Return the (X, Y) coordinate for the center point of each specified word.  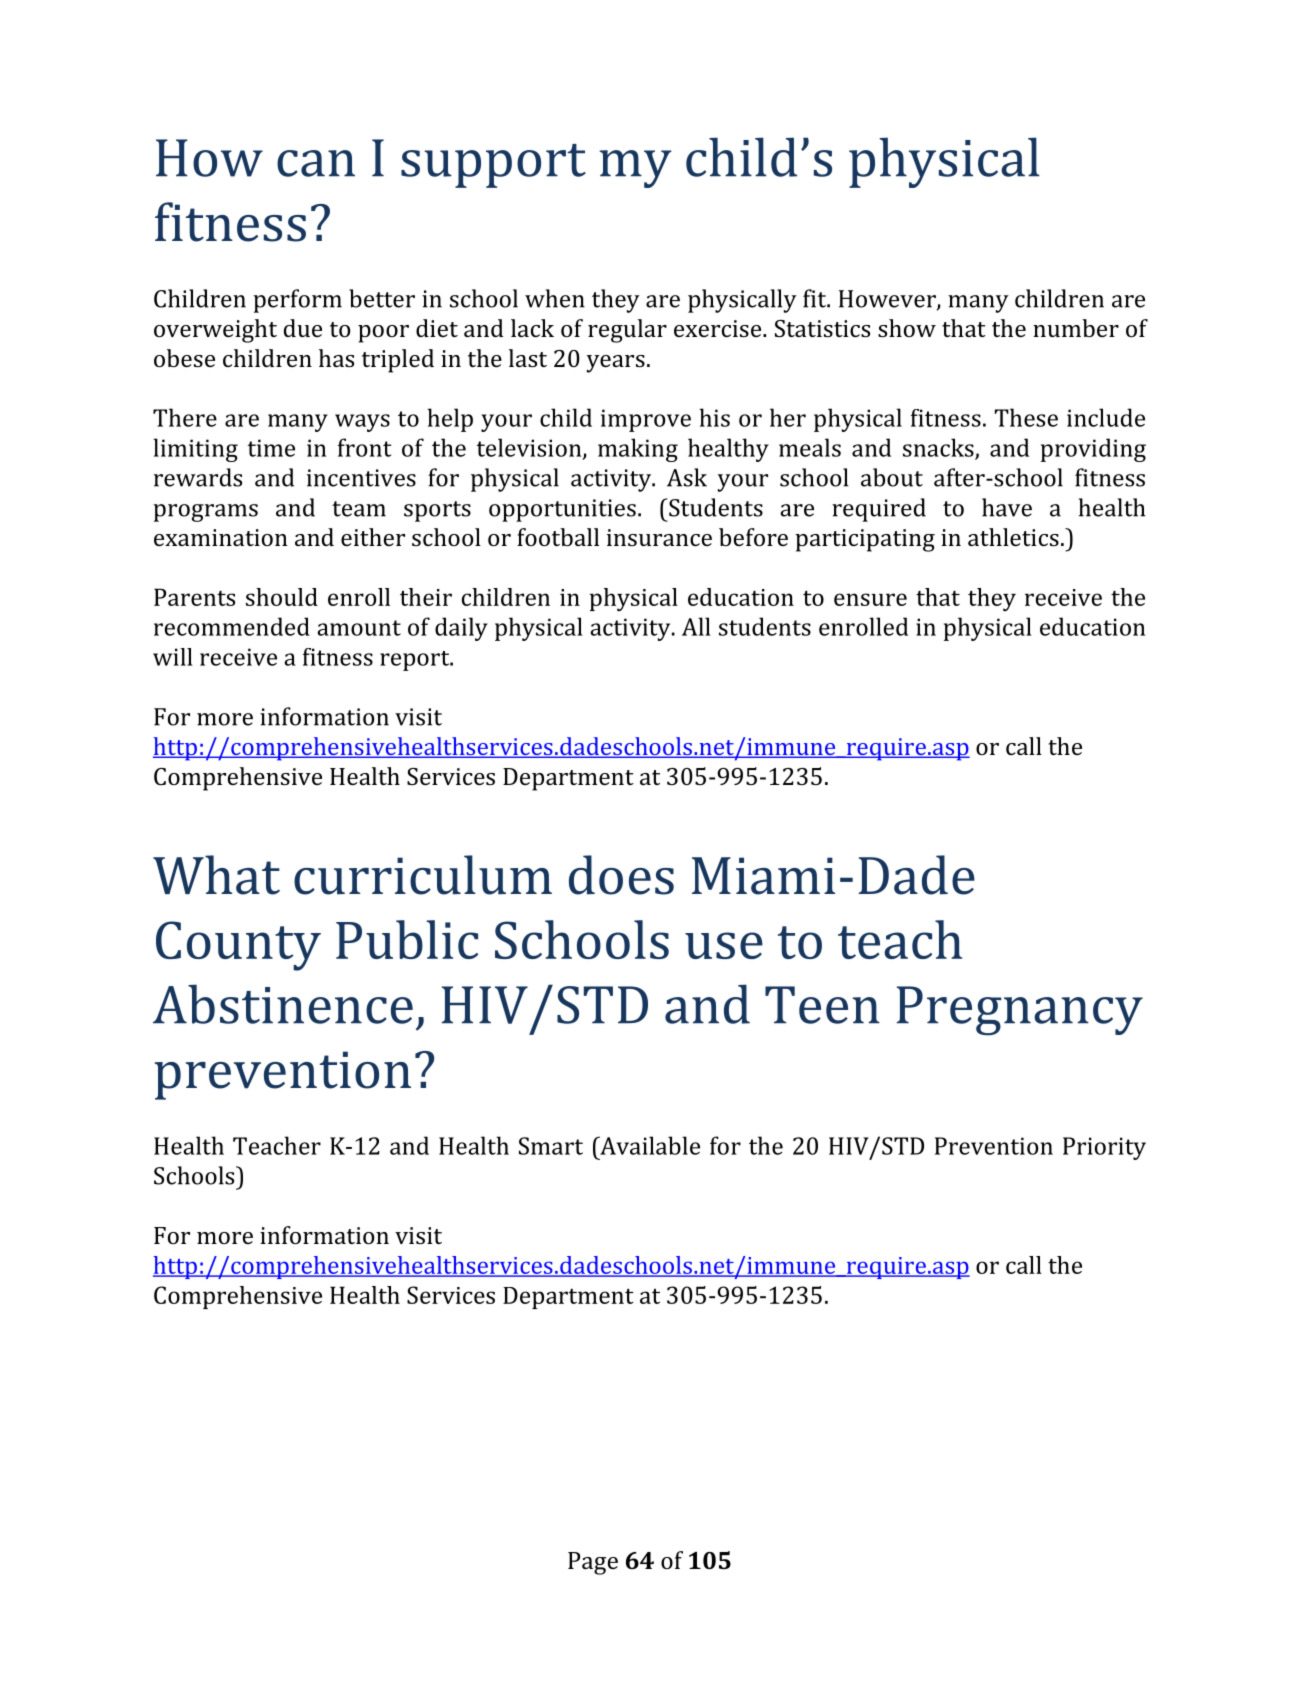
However (888, 300)
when (555, 298)
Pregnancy (1020, 1011)
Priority (1104, 1148)
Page (593, 1563)
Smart (551, 1146)
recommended (232, 626)
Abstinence (283, 1004)
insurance (659, 537)
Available (649, 1145)
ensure (870, 599)
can (316, 163)
